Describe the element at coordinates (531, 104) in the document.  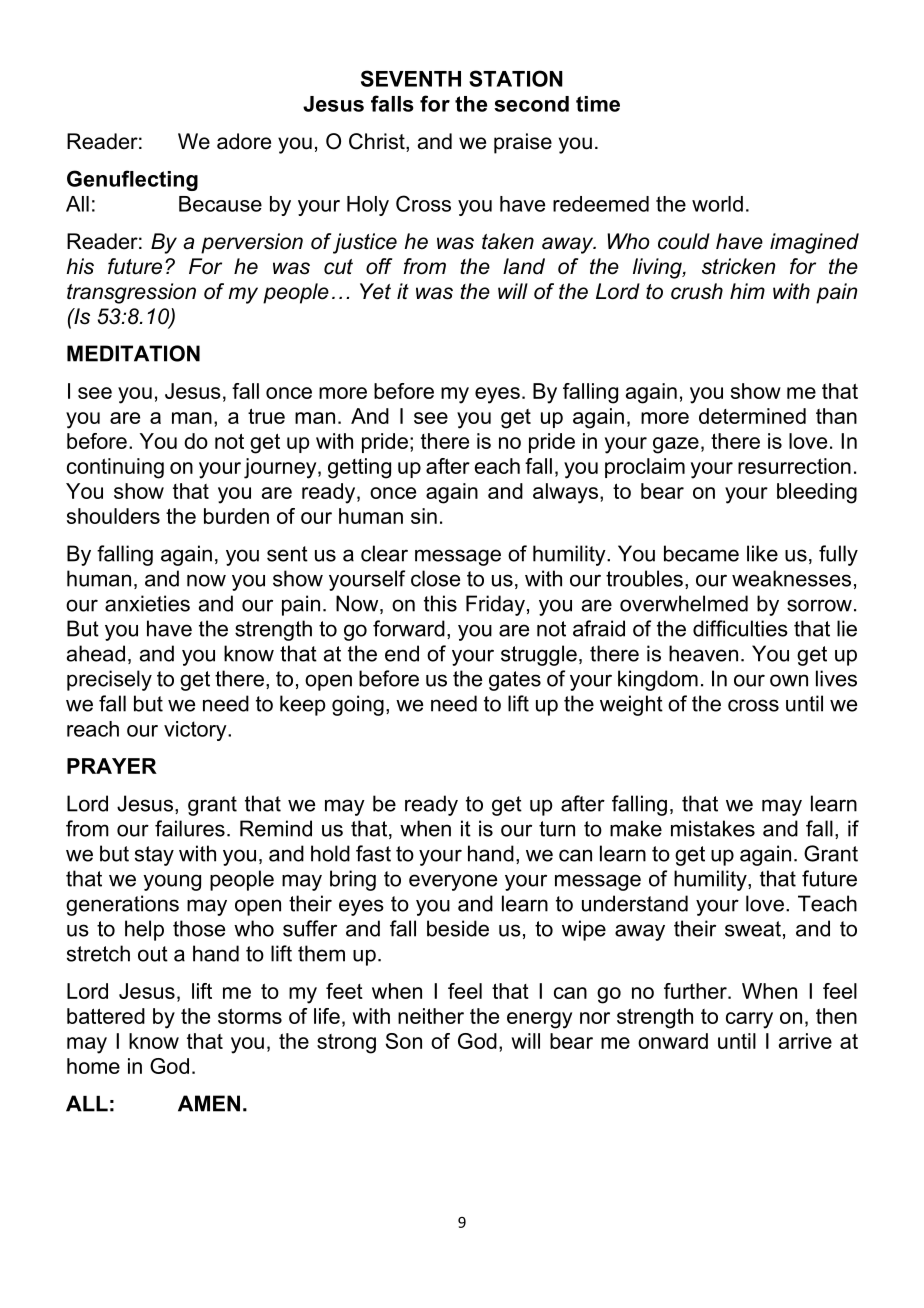
I see `second` at that location.
